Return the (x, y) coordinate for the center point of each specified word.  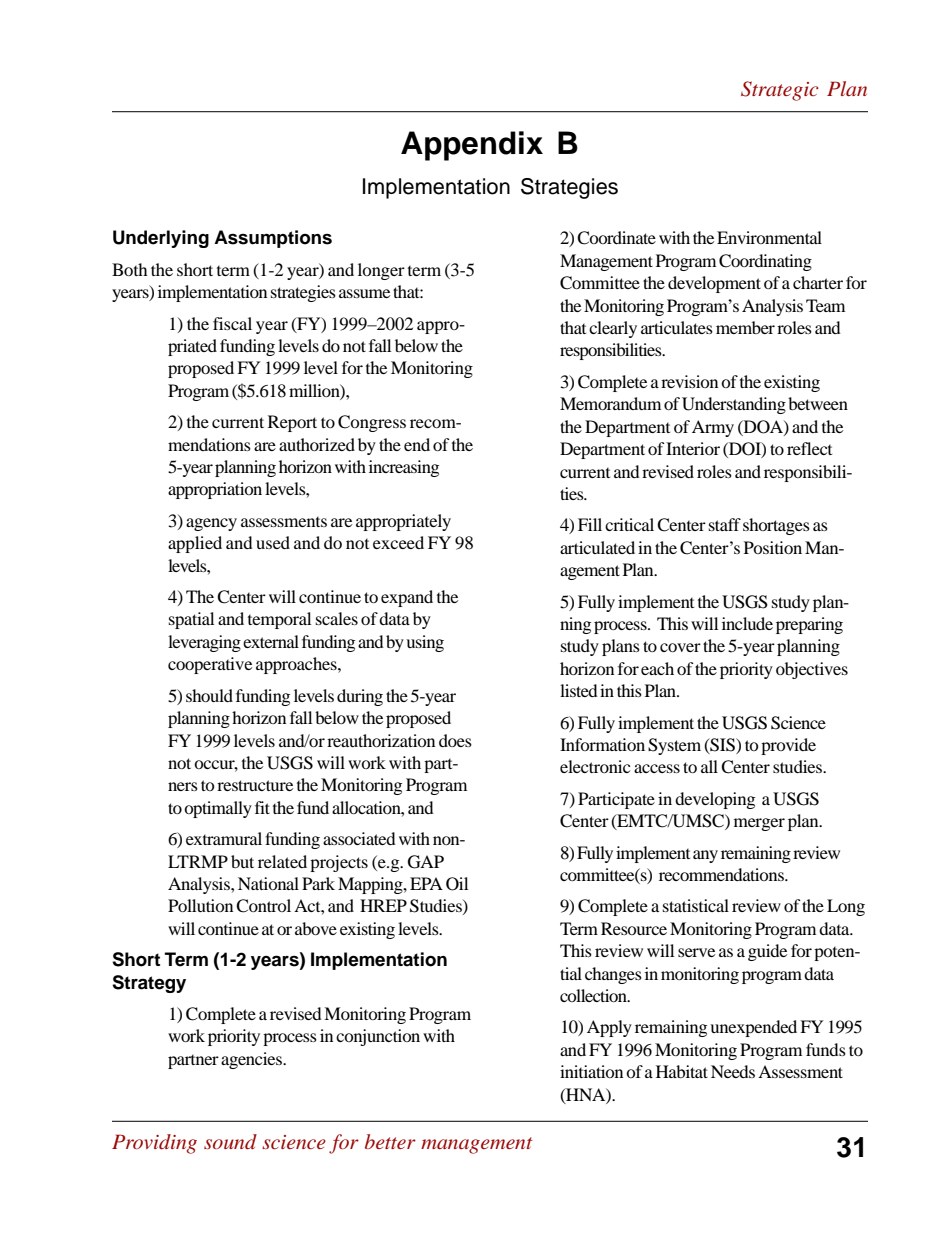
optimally (218, 809)
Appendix (472, 146)
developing (715, 800)
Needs (733, 1071)
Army (713, 428)
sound (230, 1142)
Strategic (780, 91)
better (390, 1141)
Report (292, 423)
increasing (404, 468)
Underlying (161, 239)
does (455, 740)
